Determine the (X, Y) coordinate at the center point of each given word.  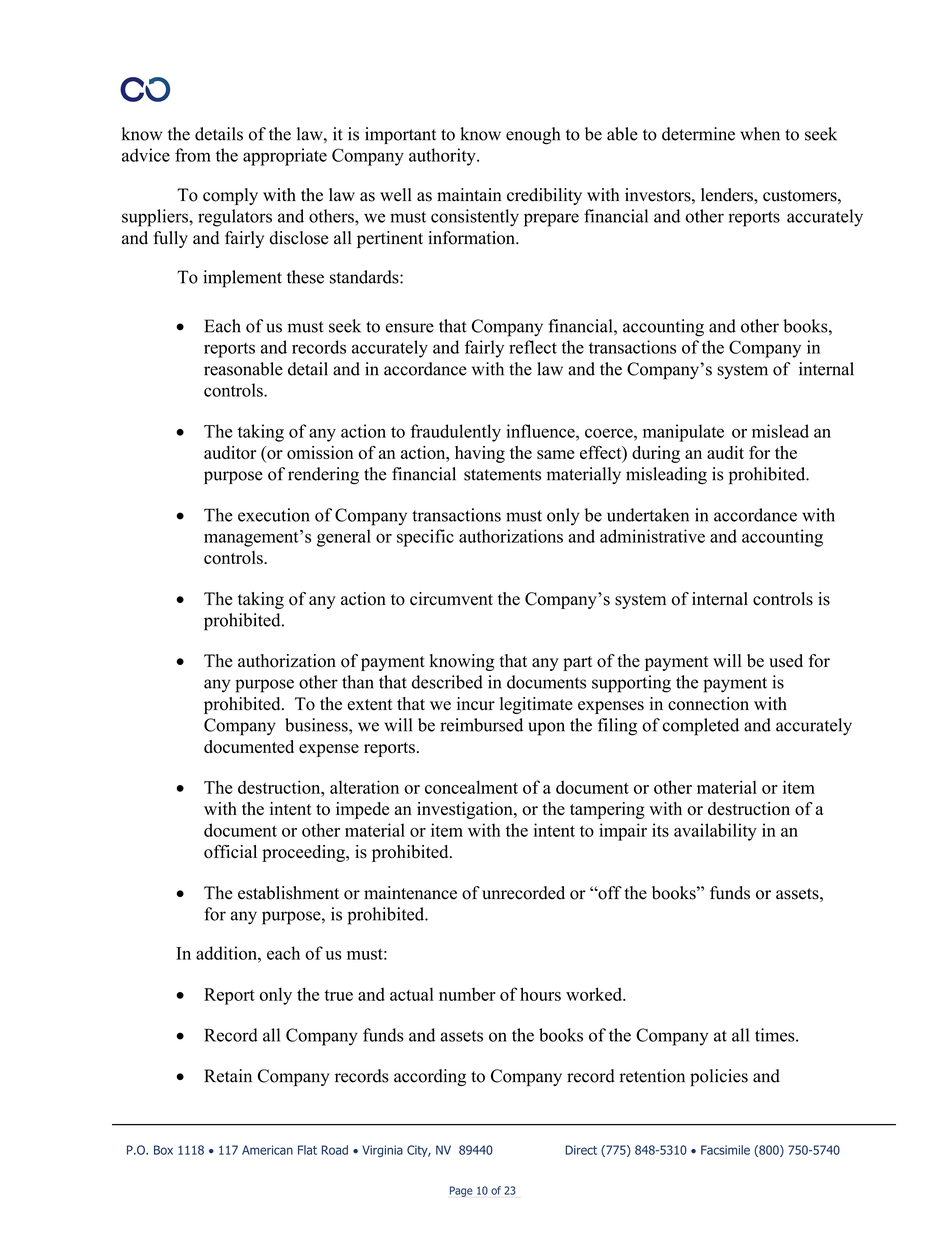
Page (461, 1191)
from (193, 155)
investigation (466, 810)
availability (715, 832)
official (230, 852)
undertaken (648, 515)
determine (698, 134)
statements (502, 475)
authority (443, 157)
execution (274, 515)
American (267, 1150)
